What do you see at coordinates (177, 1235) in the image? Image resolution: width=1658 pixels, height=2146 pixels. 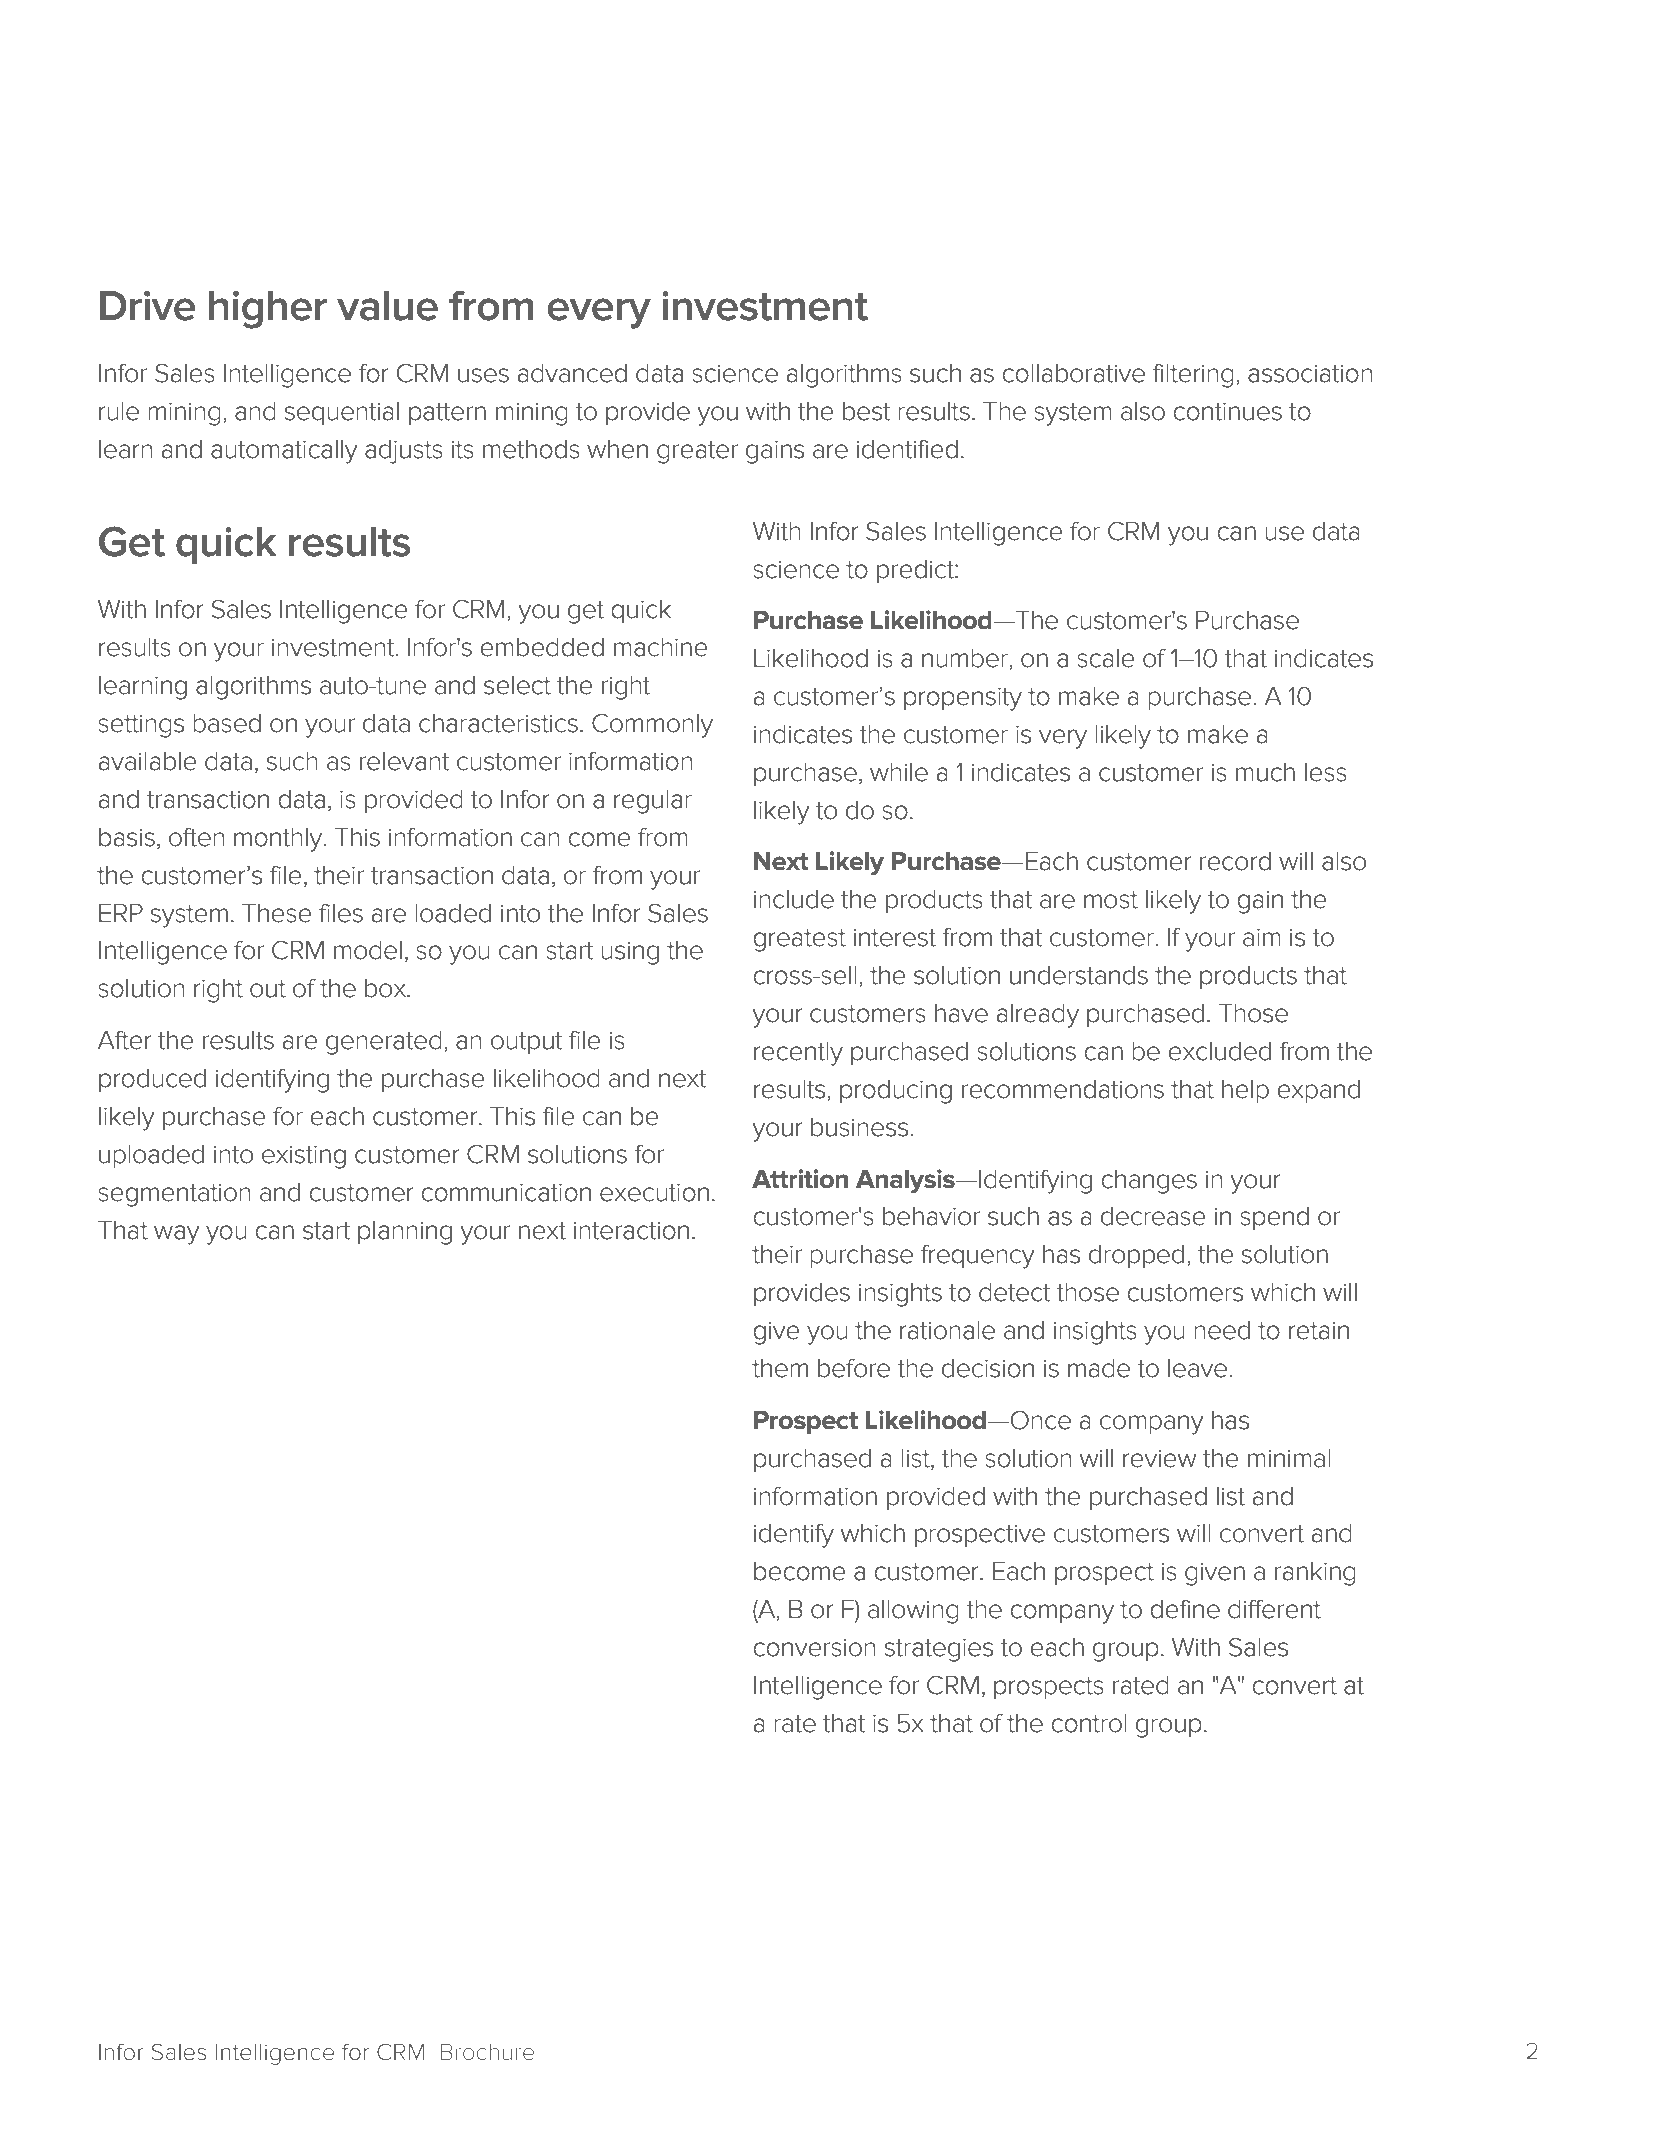 I see `way` at bounding box center [177, 1235].
